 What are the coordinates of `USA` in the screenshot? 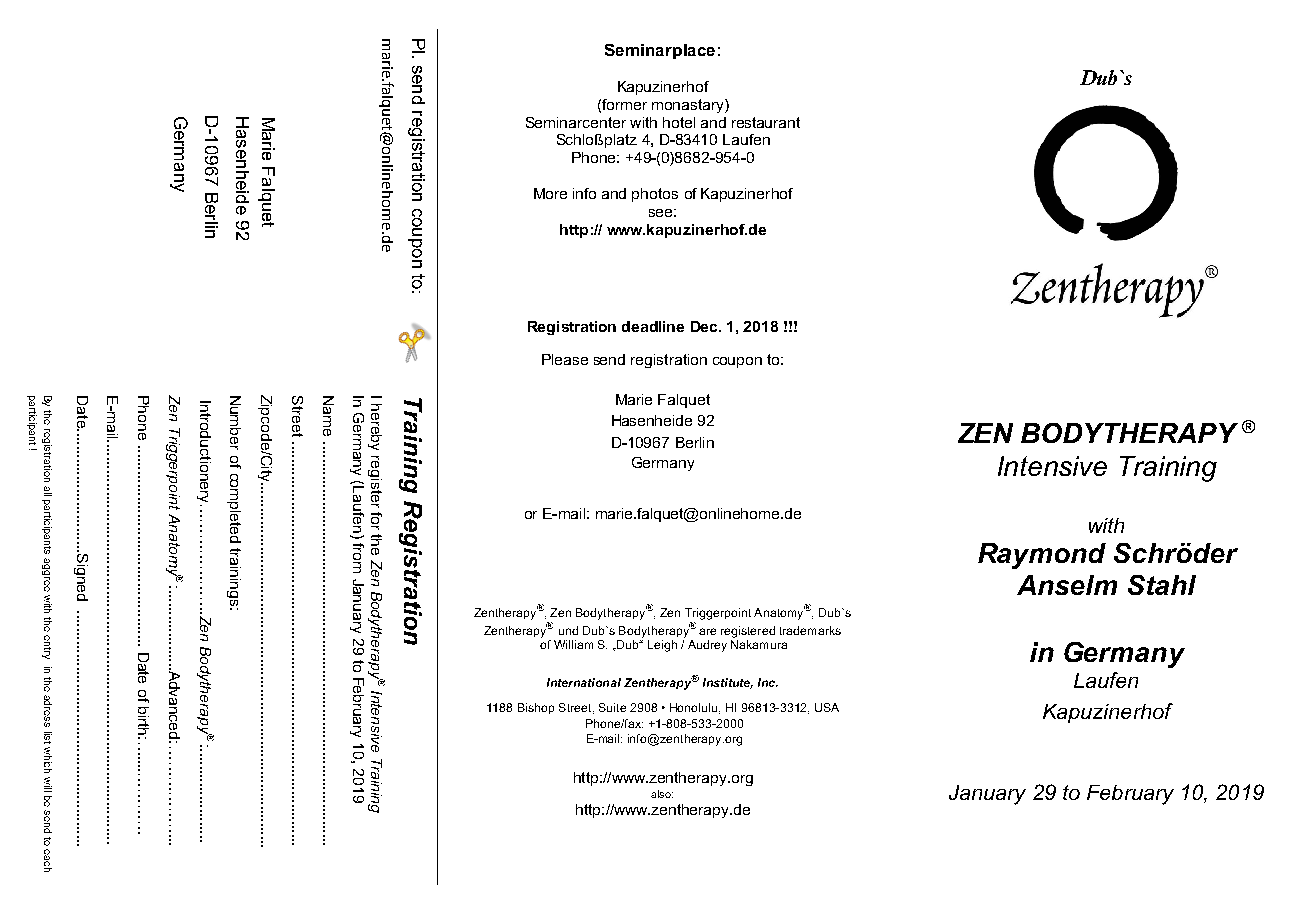 It's located at (827, 707).
